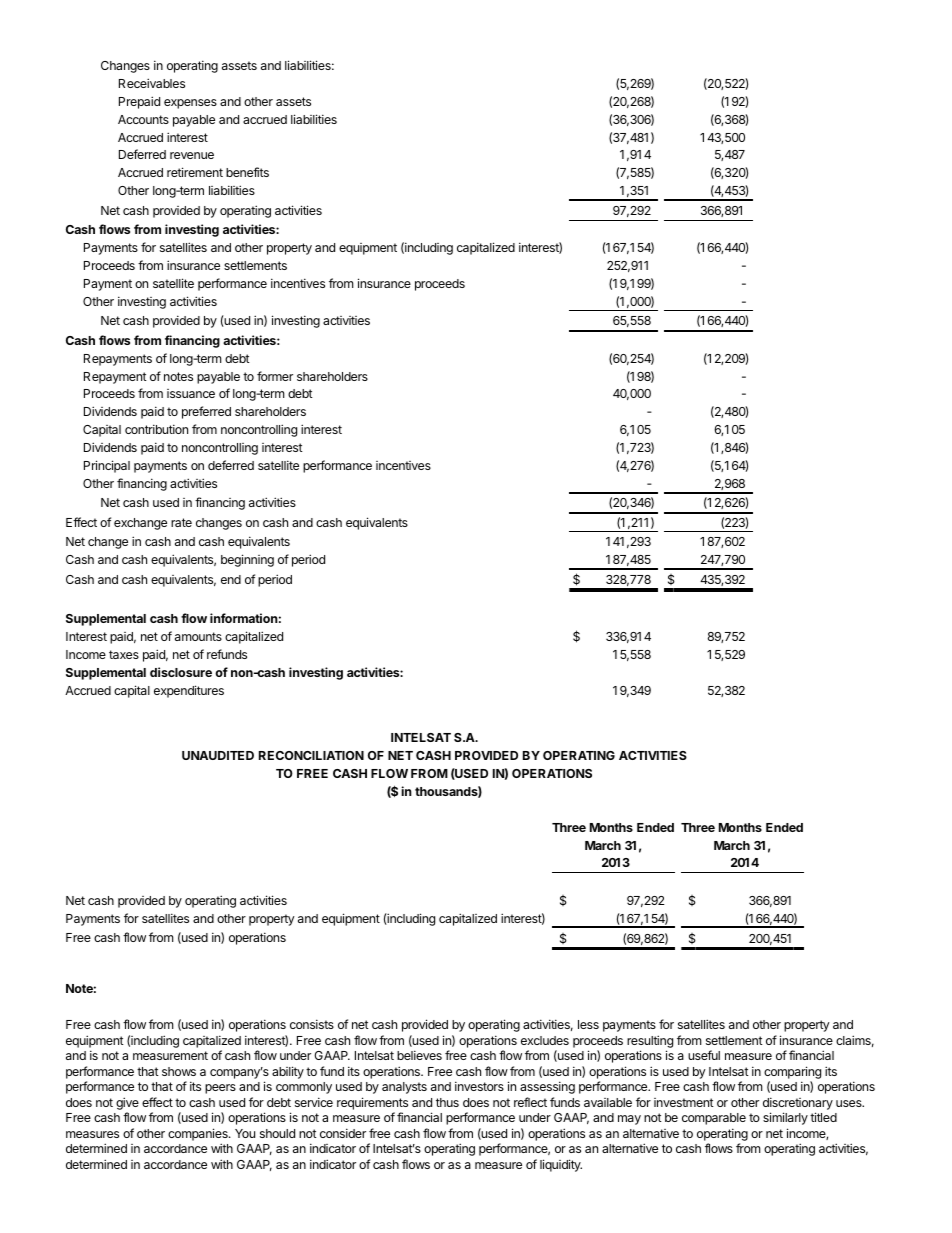  Describe the element at coordinates (312, 1024) in the page. I see `consists` at that location.
